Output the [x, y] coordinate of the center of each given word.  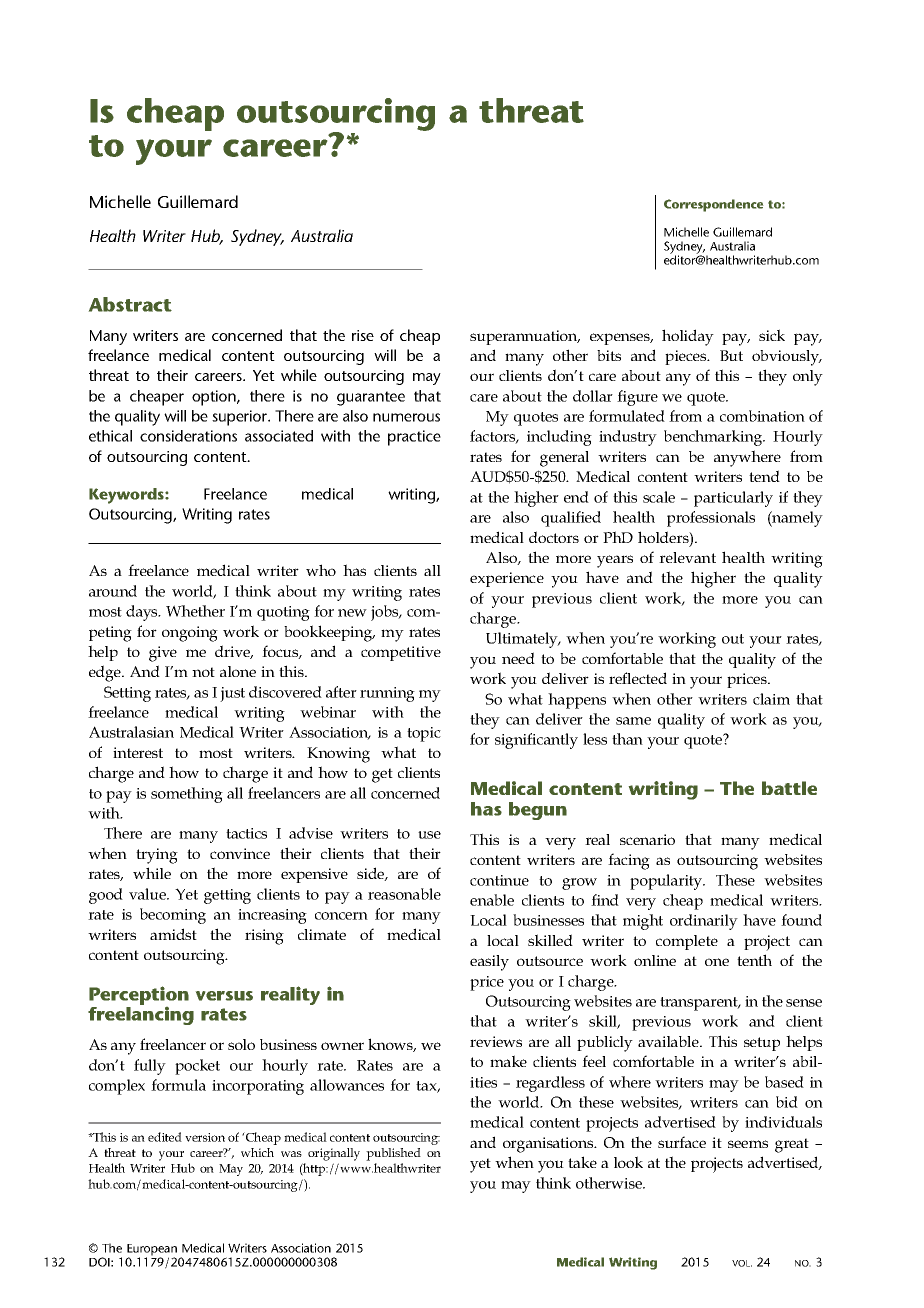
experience [507, 579]
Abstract [130, 304]
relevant [687, 557]
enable [492, 900]
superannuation [525, 337]
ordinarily [704, 922]
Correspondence [713, 205]
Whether [195, 611]
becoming [173, 916]
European [152, 1251]
